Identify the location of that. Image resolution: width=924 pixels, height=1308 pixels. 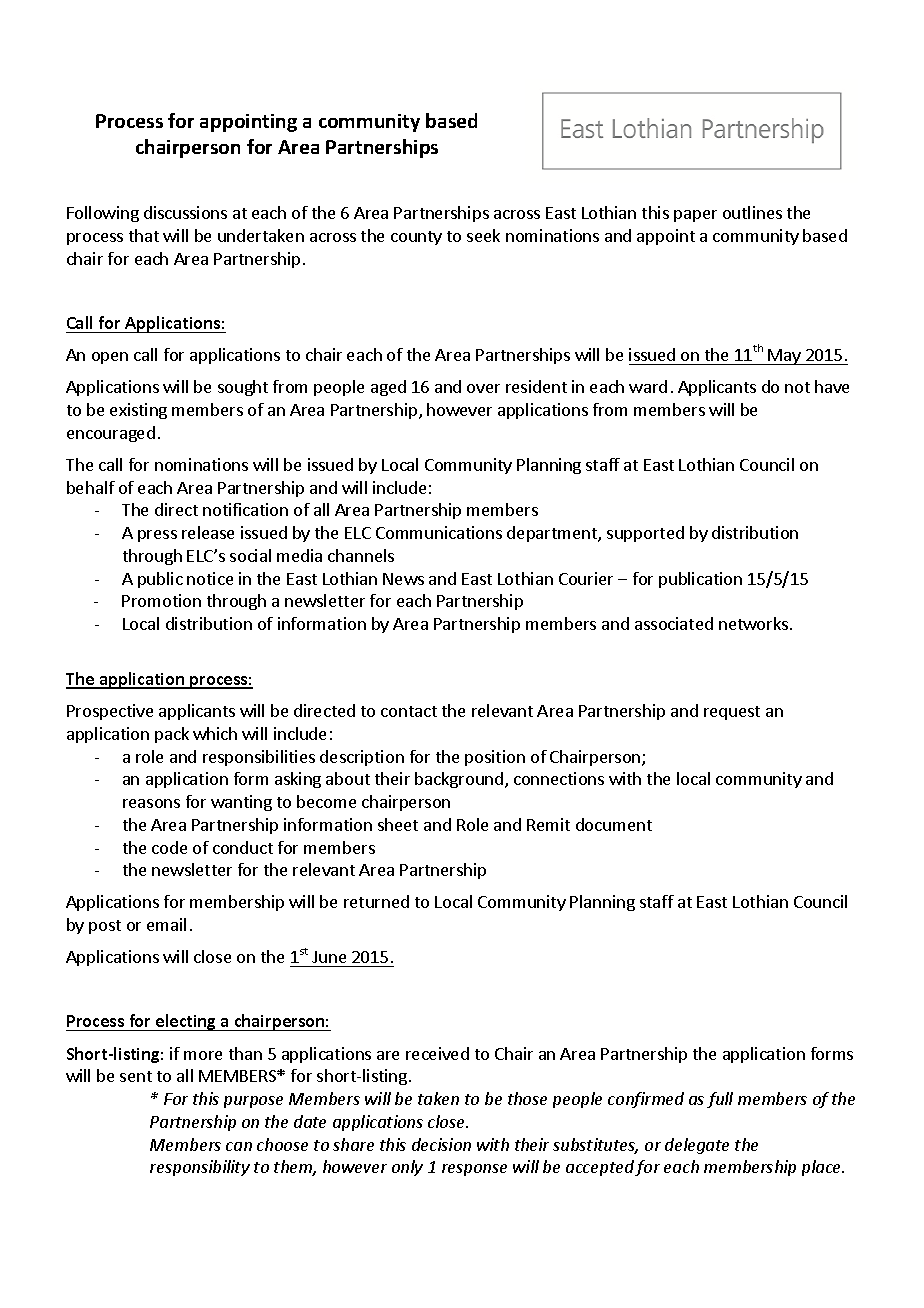
(144, 235).
